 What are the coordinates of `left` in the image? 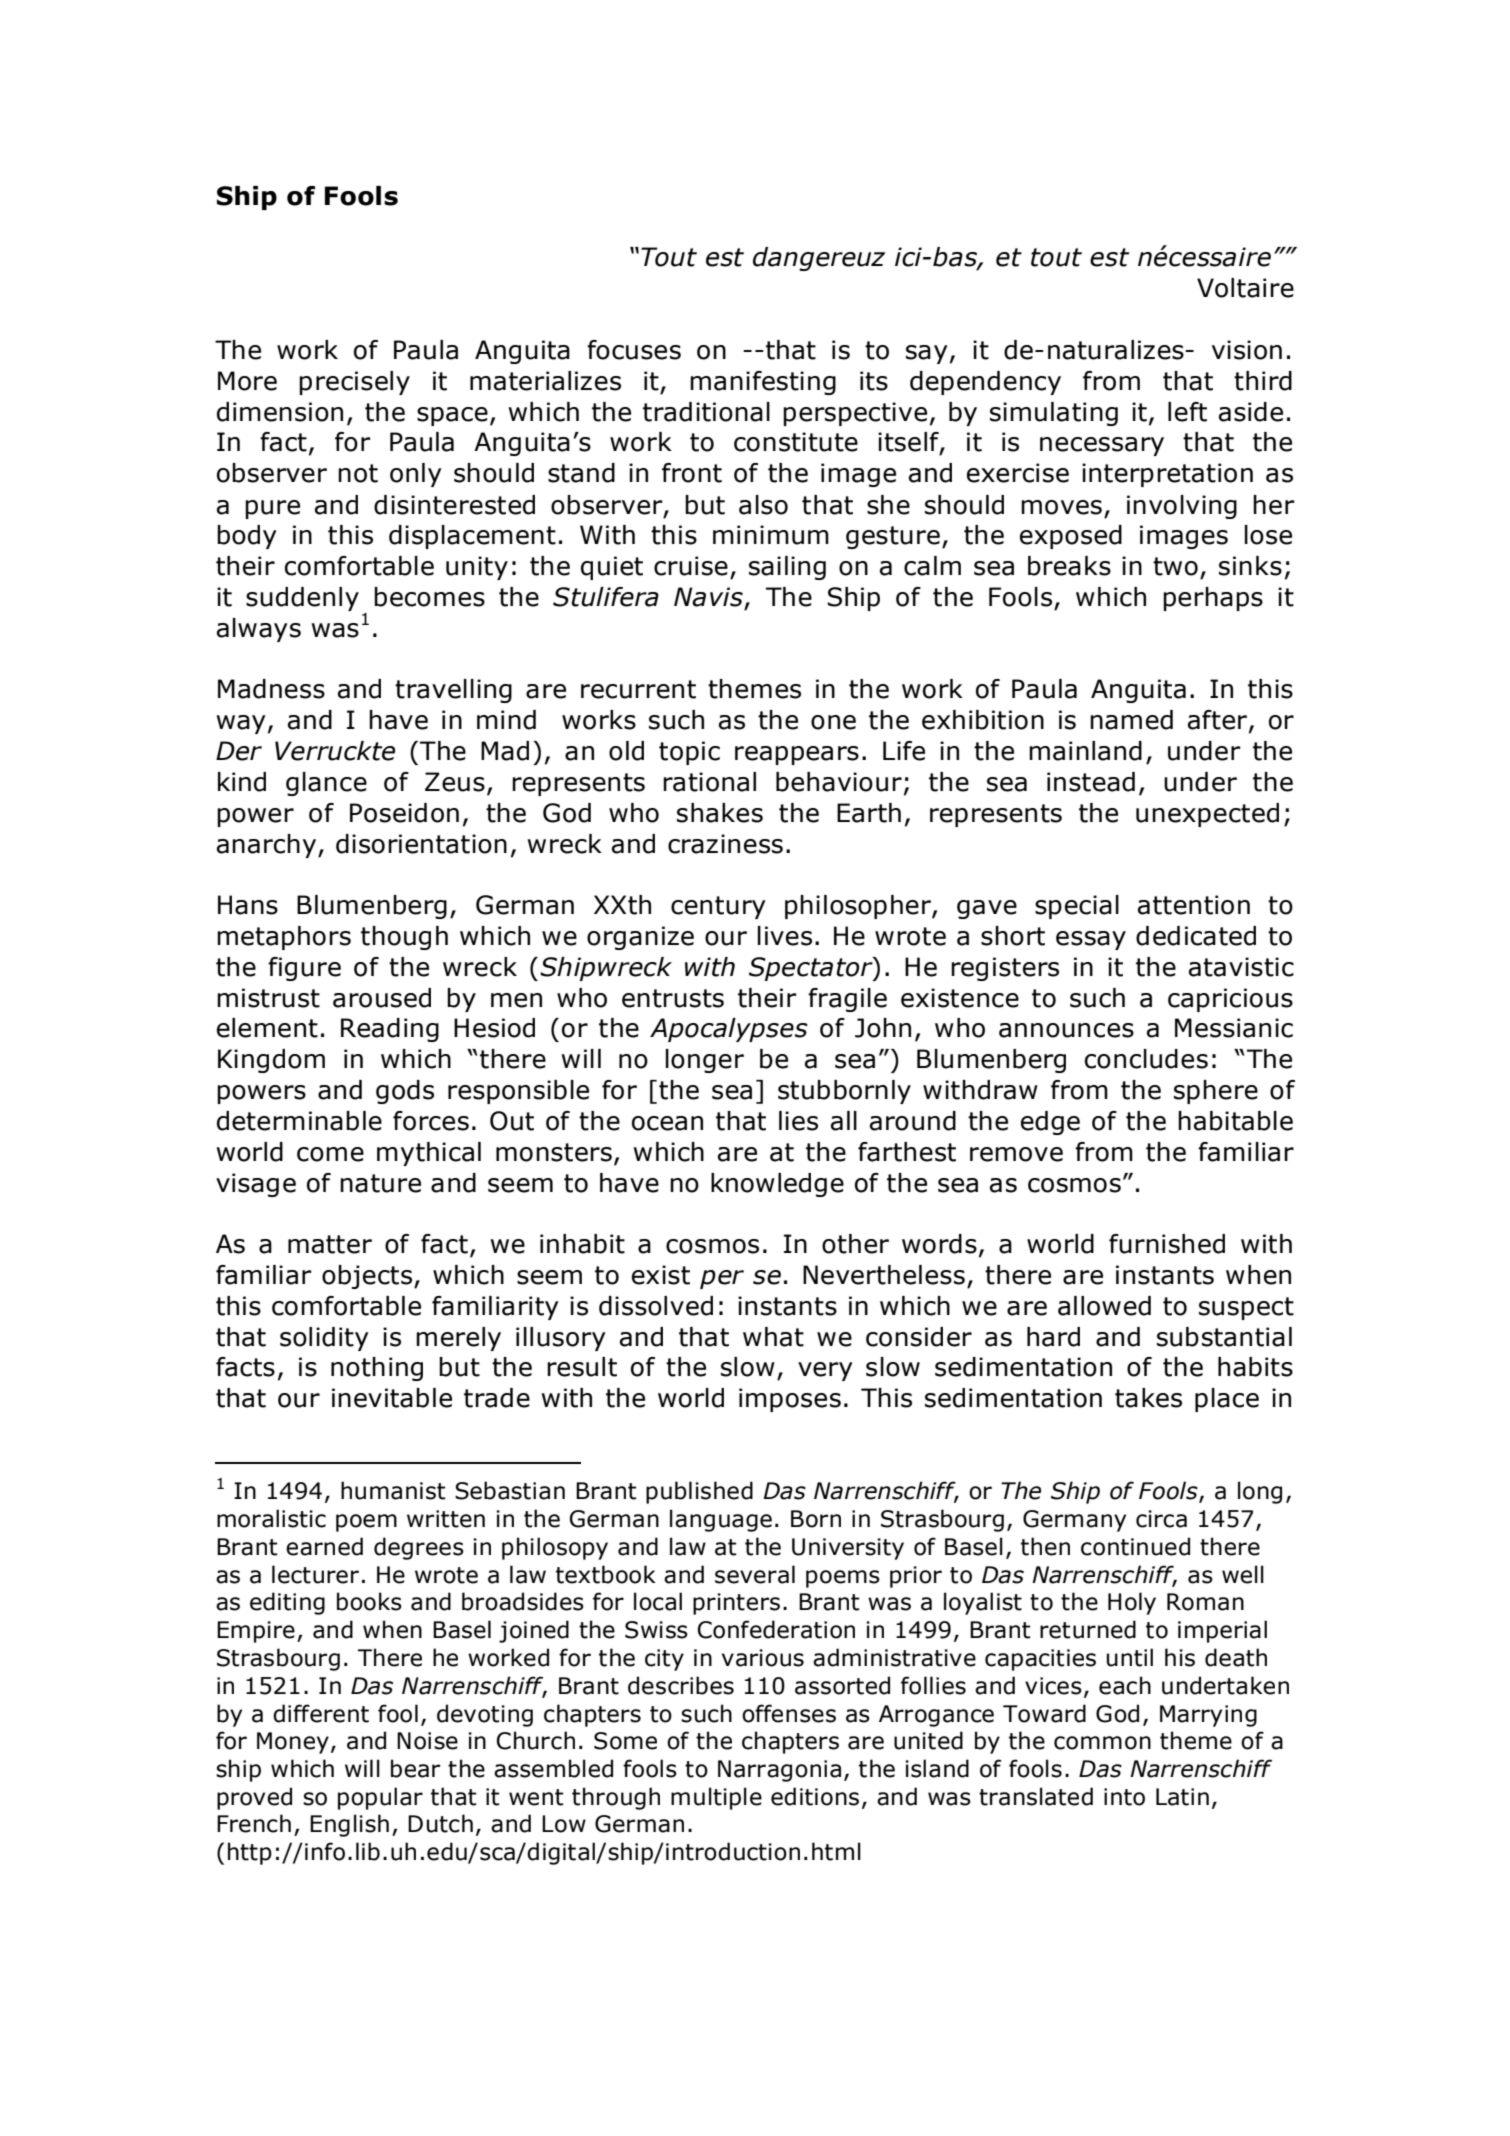 It's located at (1187, 412).
